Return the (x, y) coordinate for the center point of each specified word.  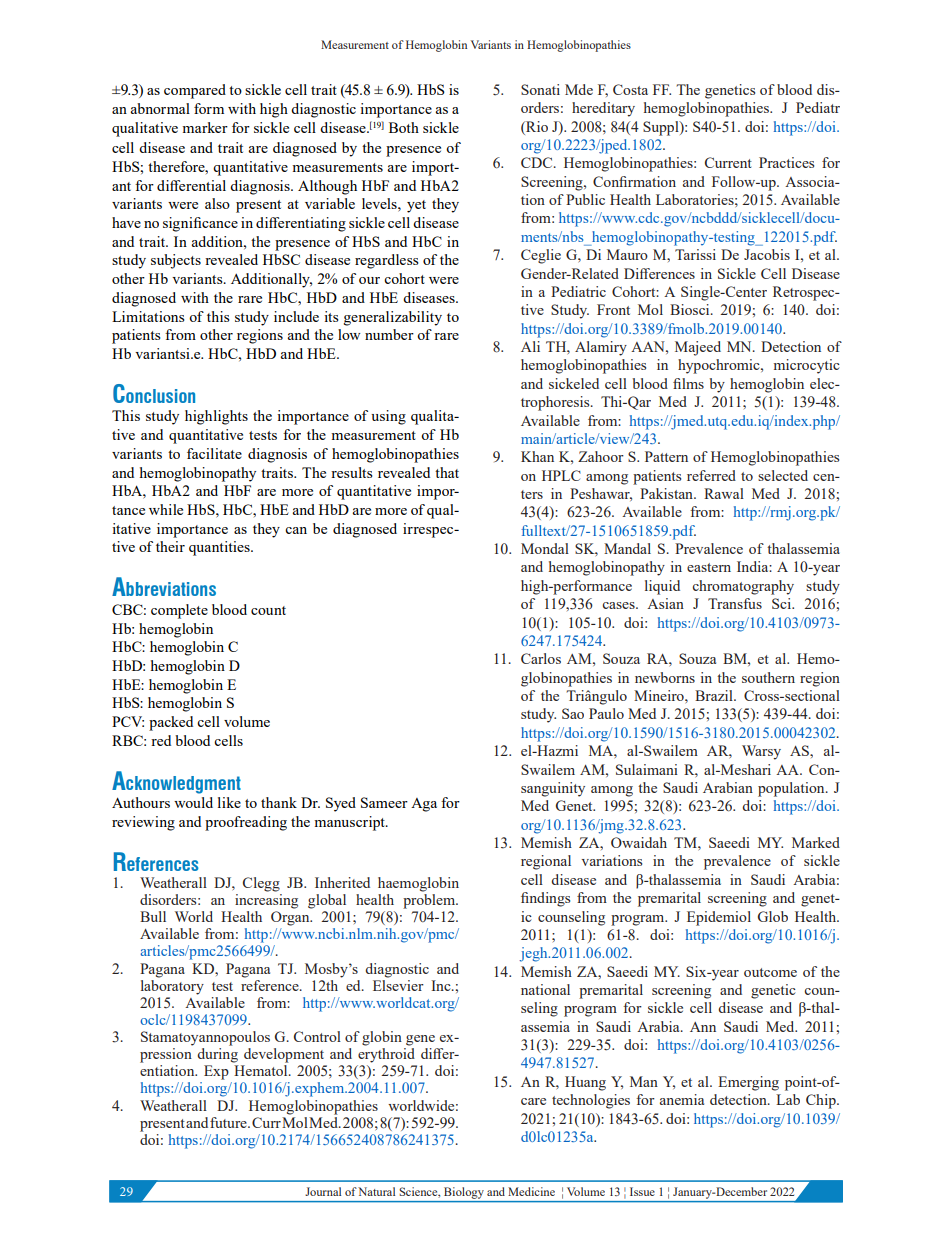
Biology (464, 1193)
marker (205, 127)
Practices (786, 162)
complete (179, 611)
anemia (682, 1099)
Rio (536, 126)
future (229, 1122)
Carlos (541, 658)
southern (768, 677)
